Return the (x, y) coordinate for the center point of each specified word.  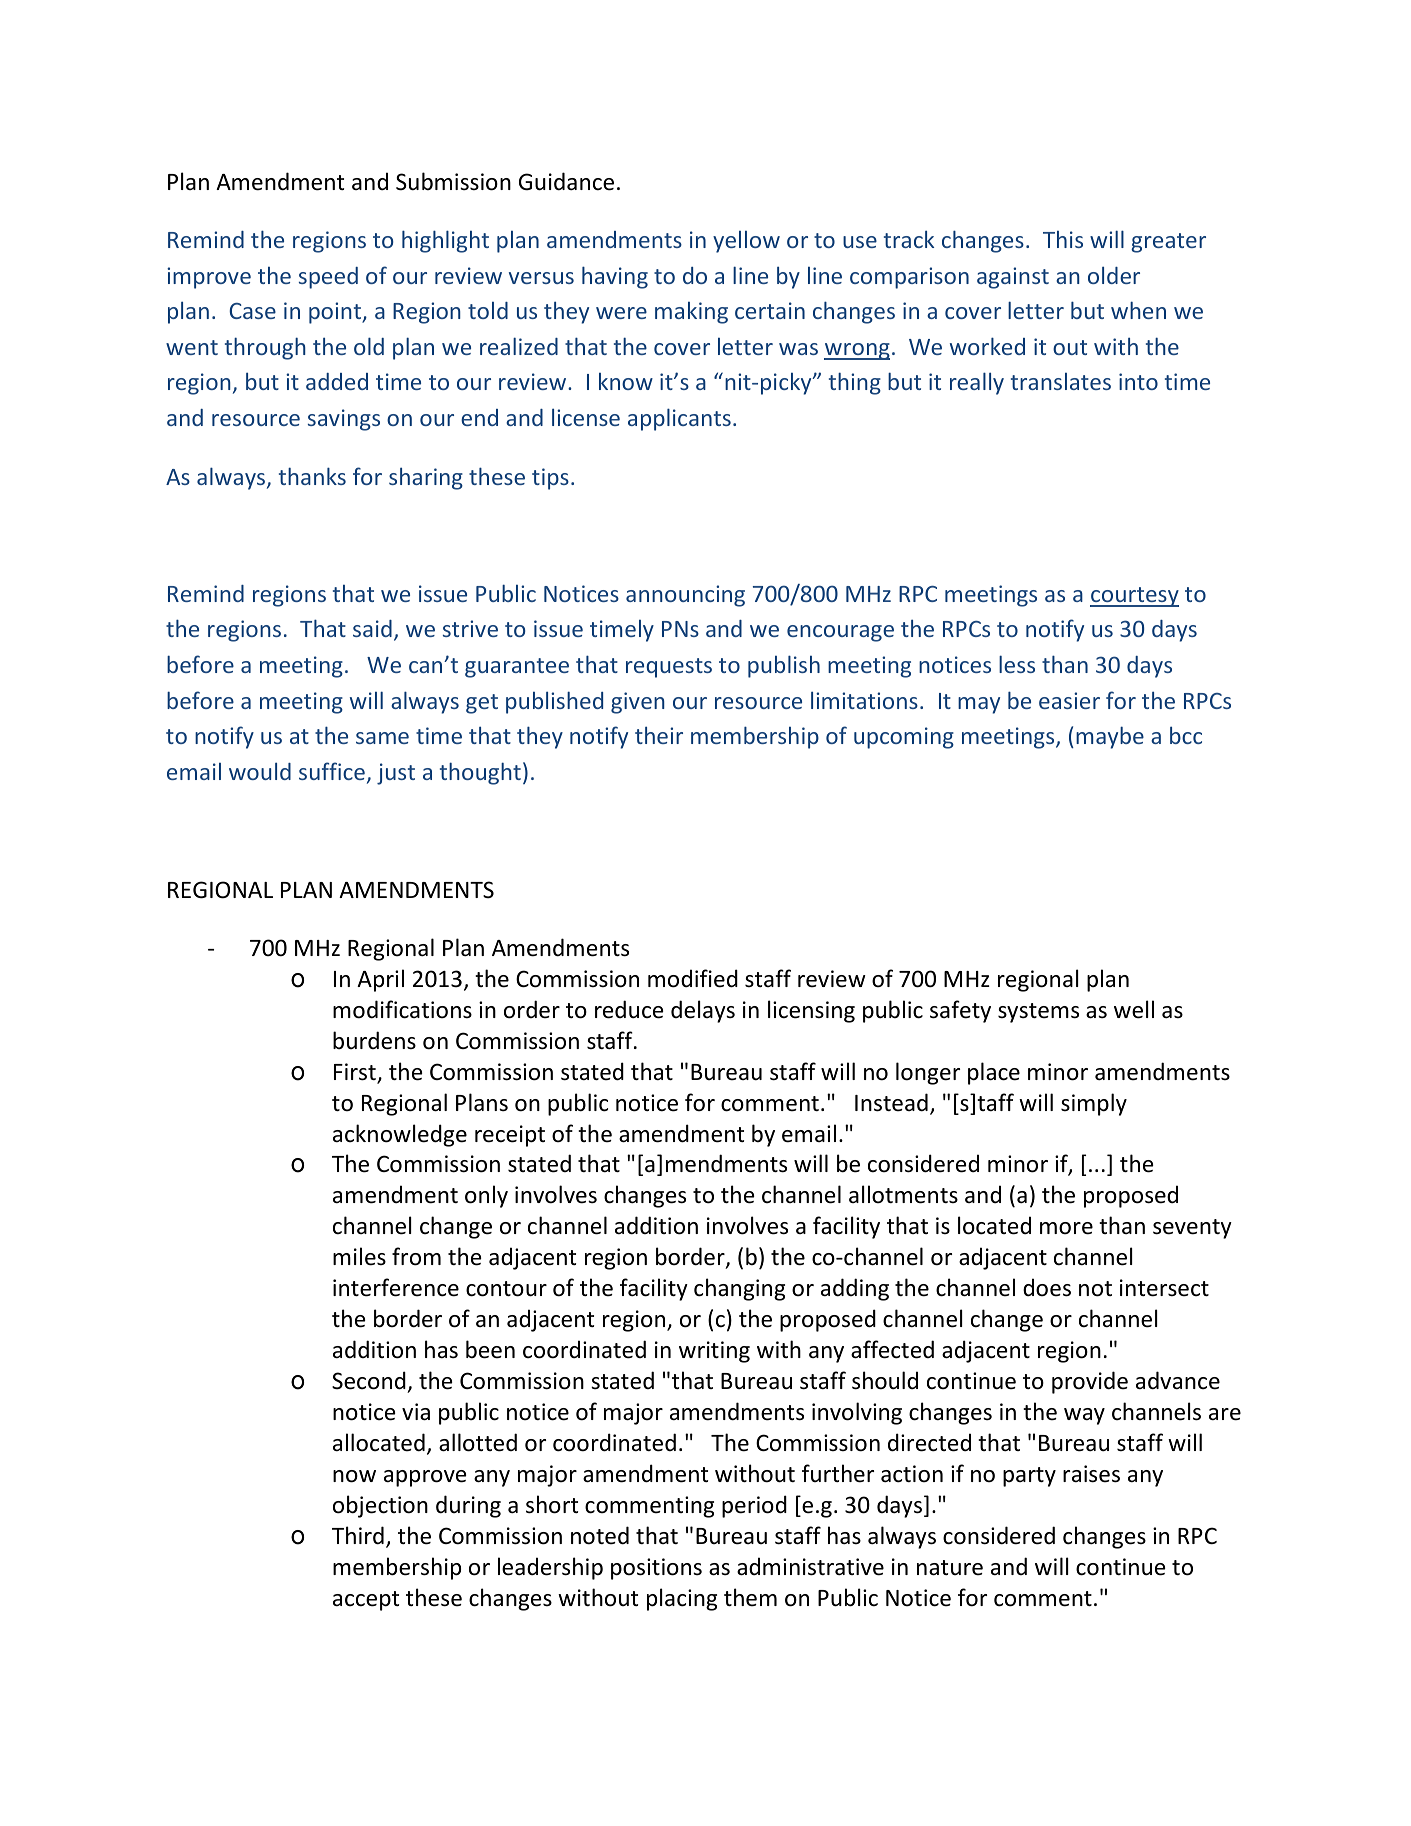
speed (328, 278)
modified (693, 978)
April (380, 980)
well (1134, 1009)
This (1063, 239)
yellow (746, 241)
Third (358, 1535)
